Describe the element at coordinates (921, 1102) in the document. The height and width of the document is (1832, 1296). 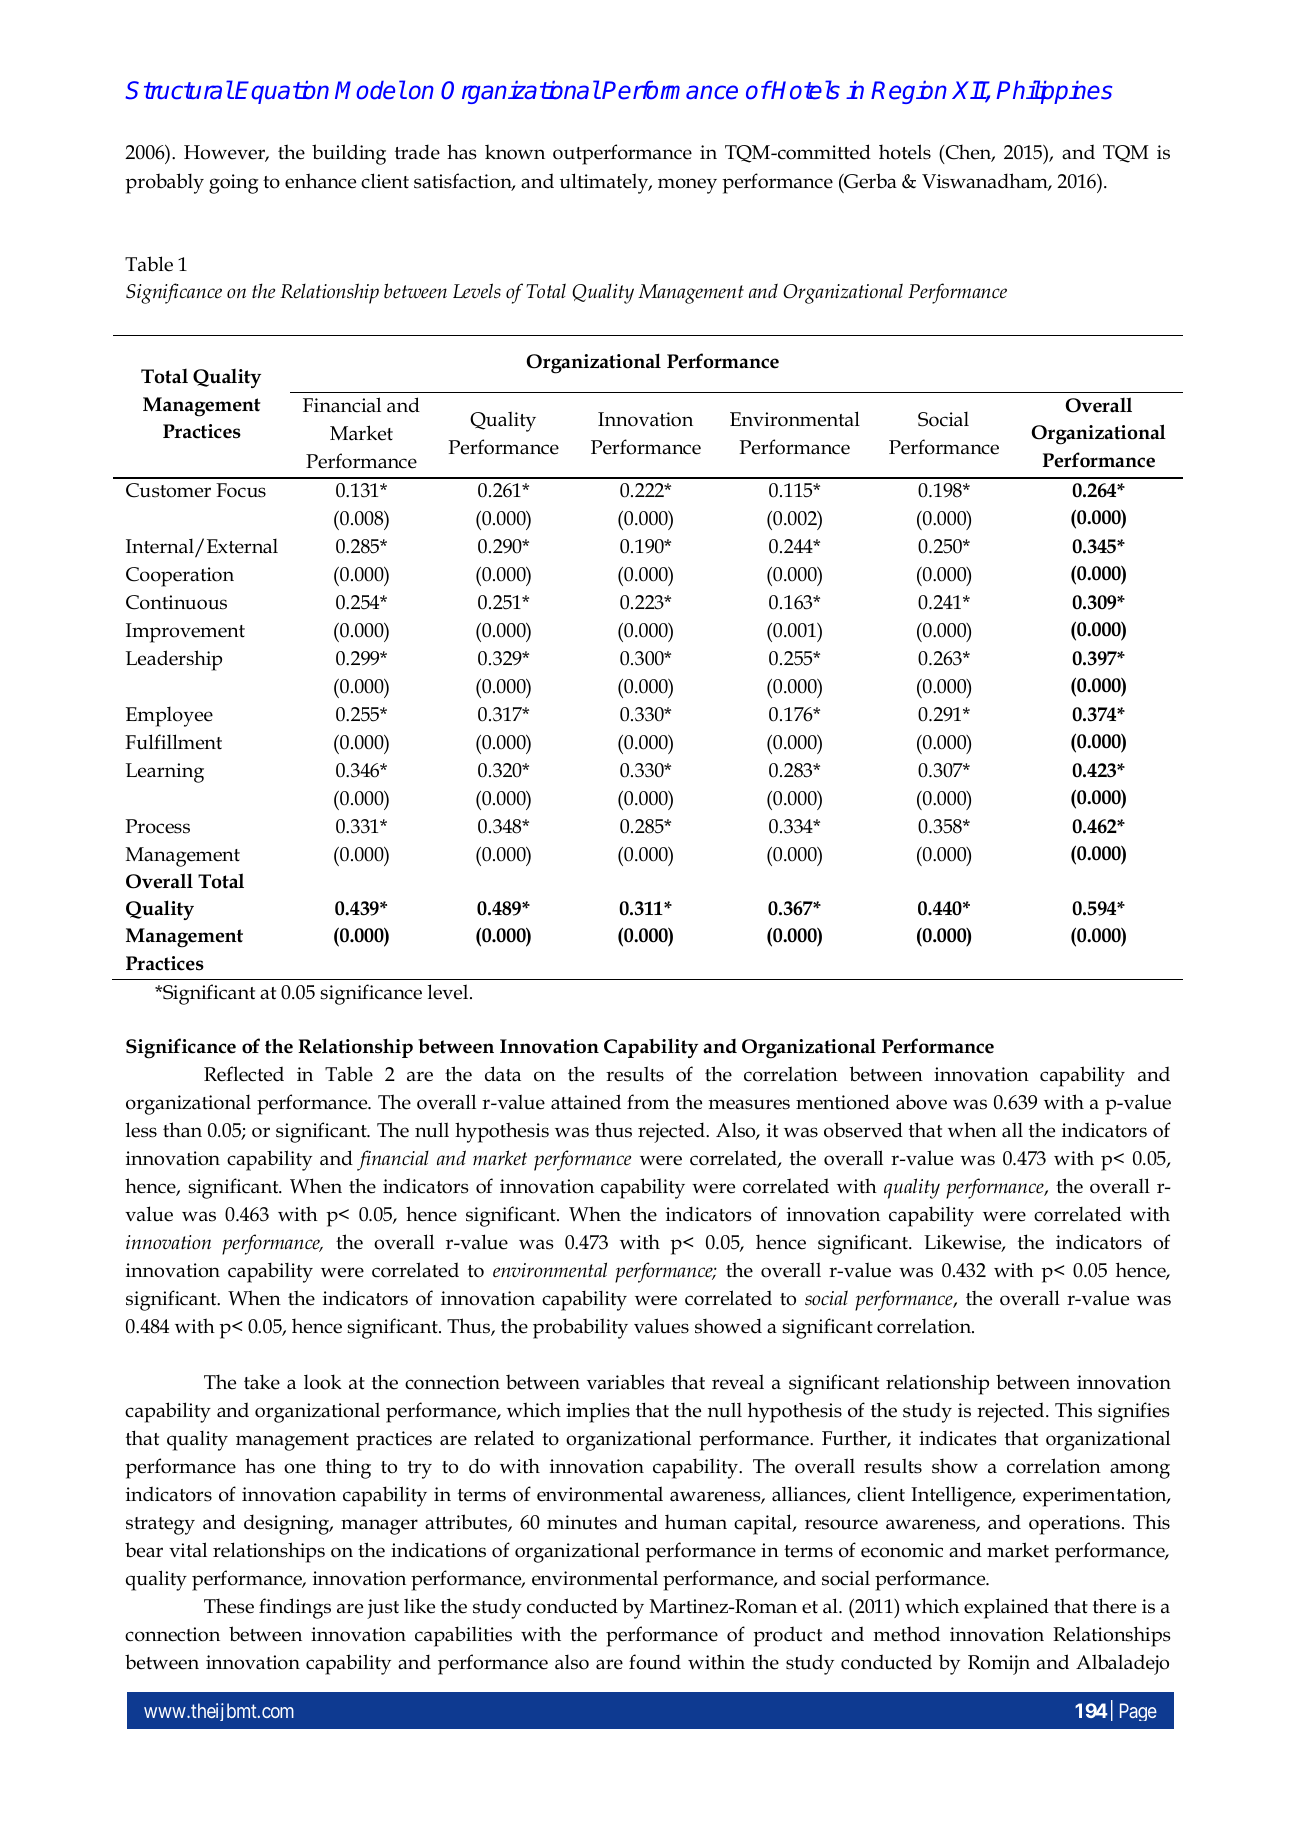
I see `above` at that location.
